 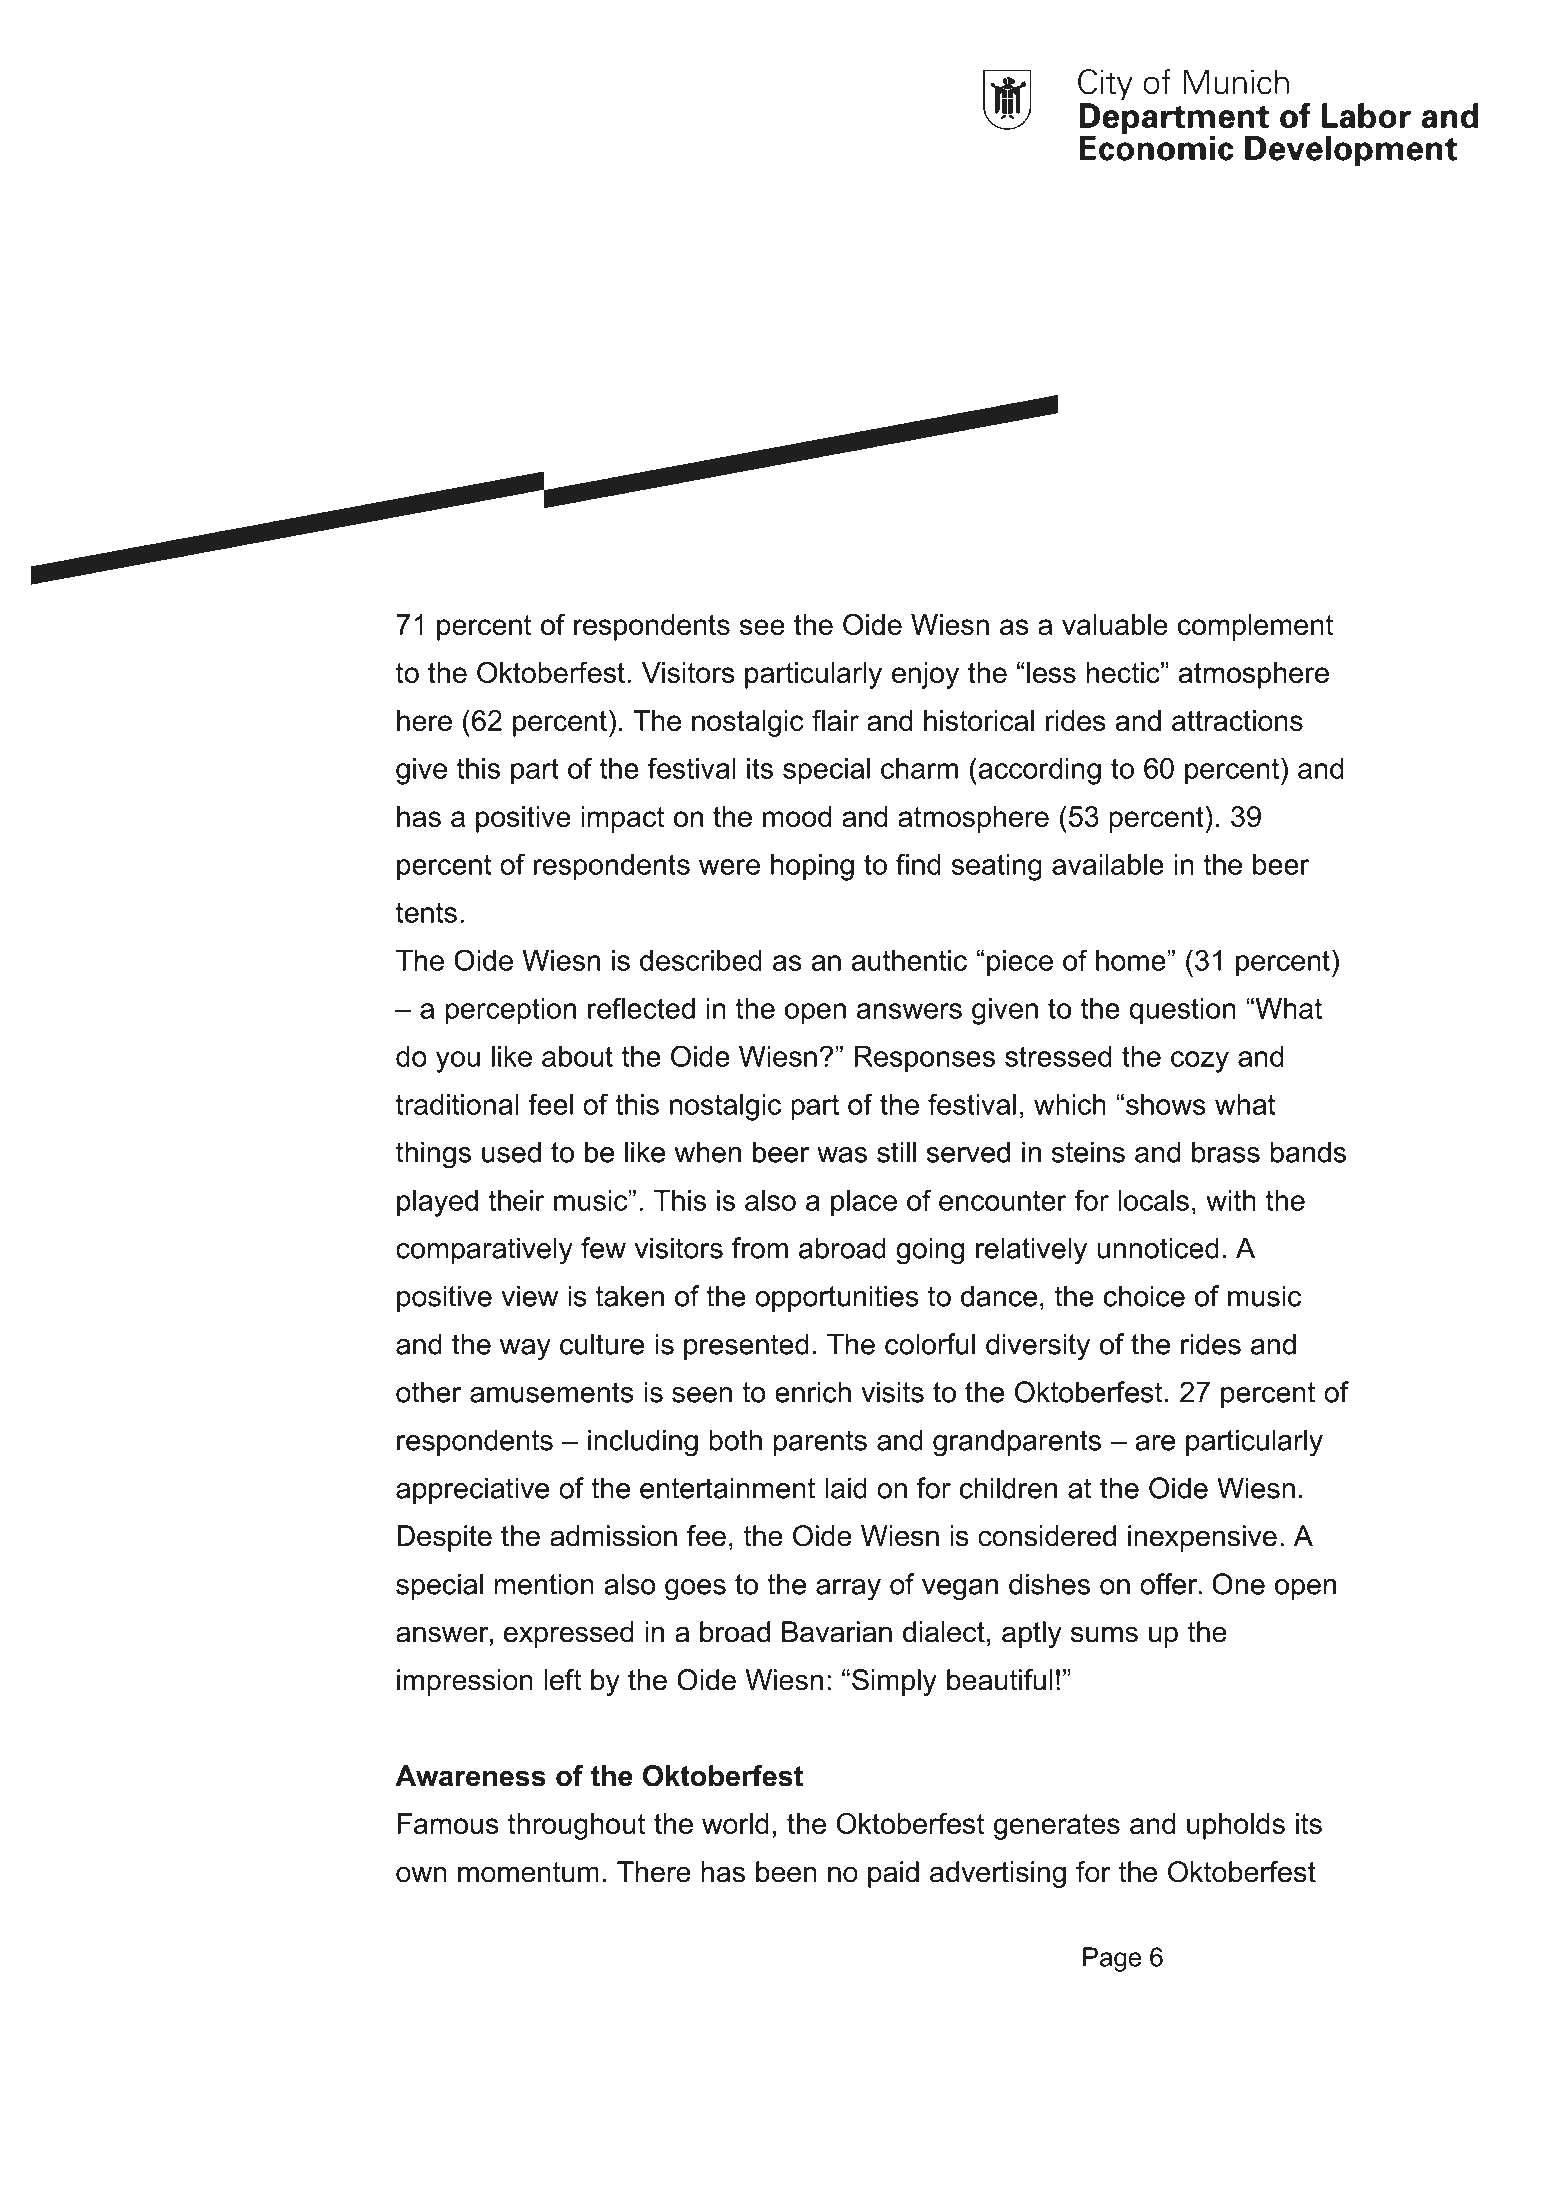 I want to click on paid, so click(x=893, y=1874).
